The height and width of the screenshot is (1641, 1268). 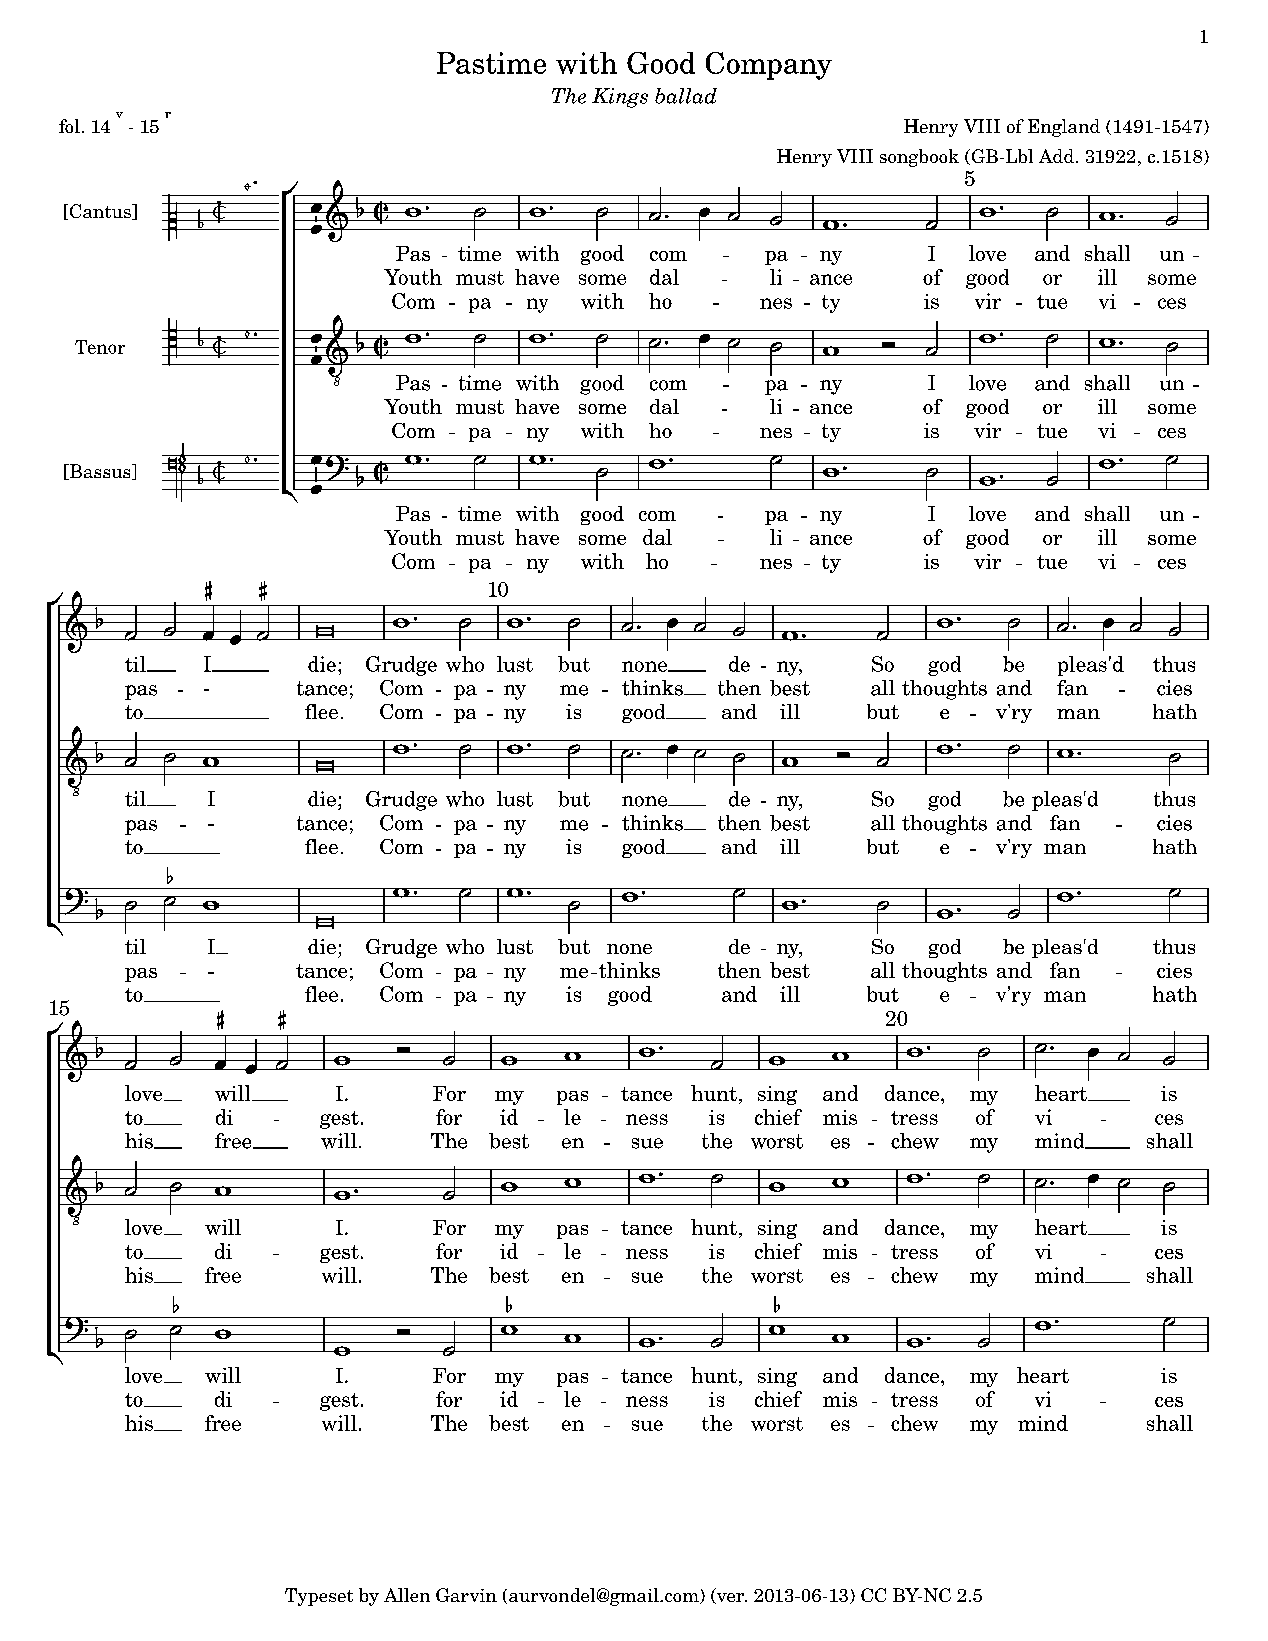 What do you see at coordinates (1064, 128) in the screenshot?
I see `England` at bounding box center [1064, 128].
